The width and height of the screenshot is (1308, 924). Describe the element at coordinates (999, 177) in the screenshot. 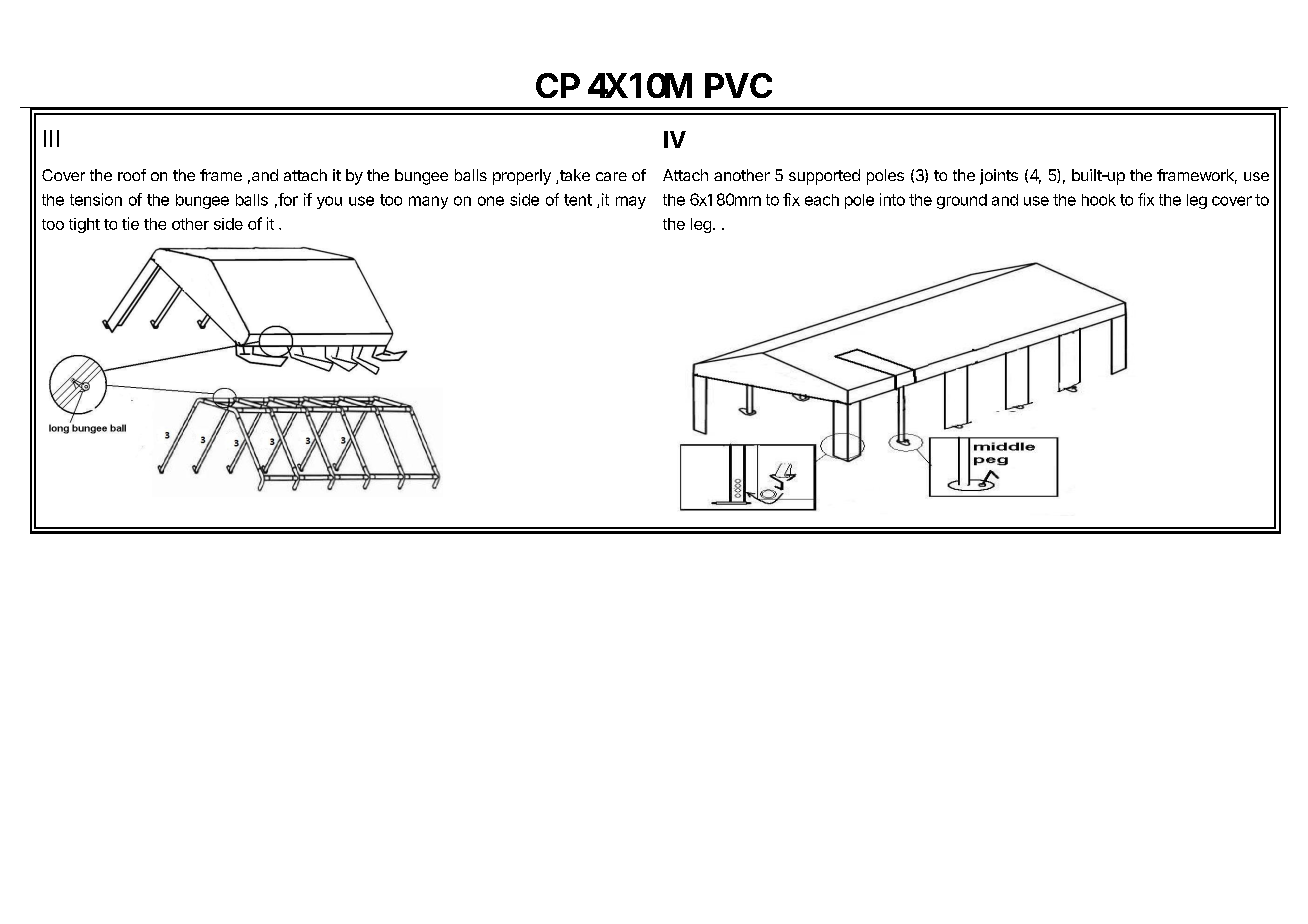

I see `joints` at that location.
